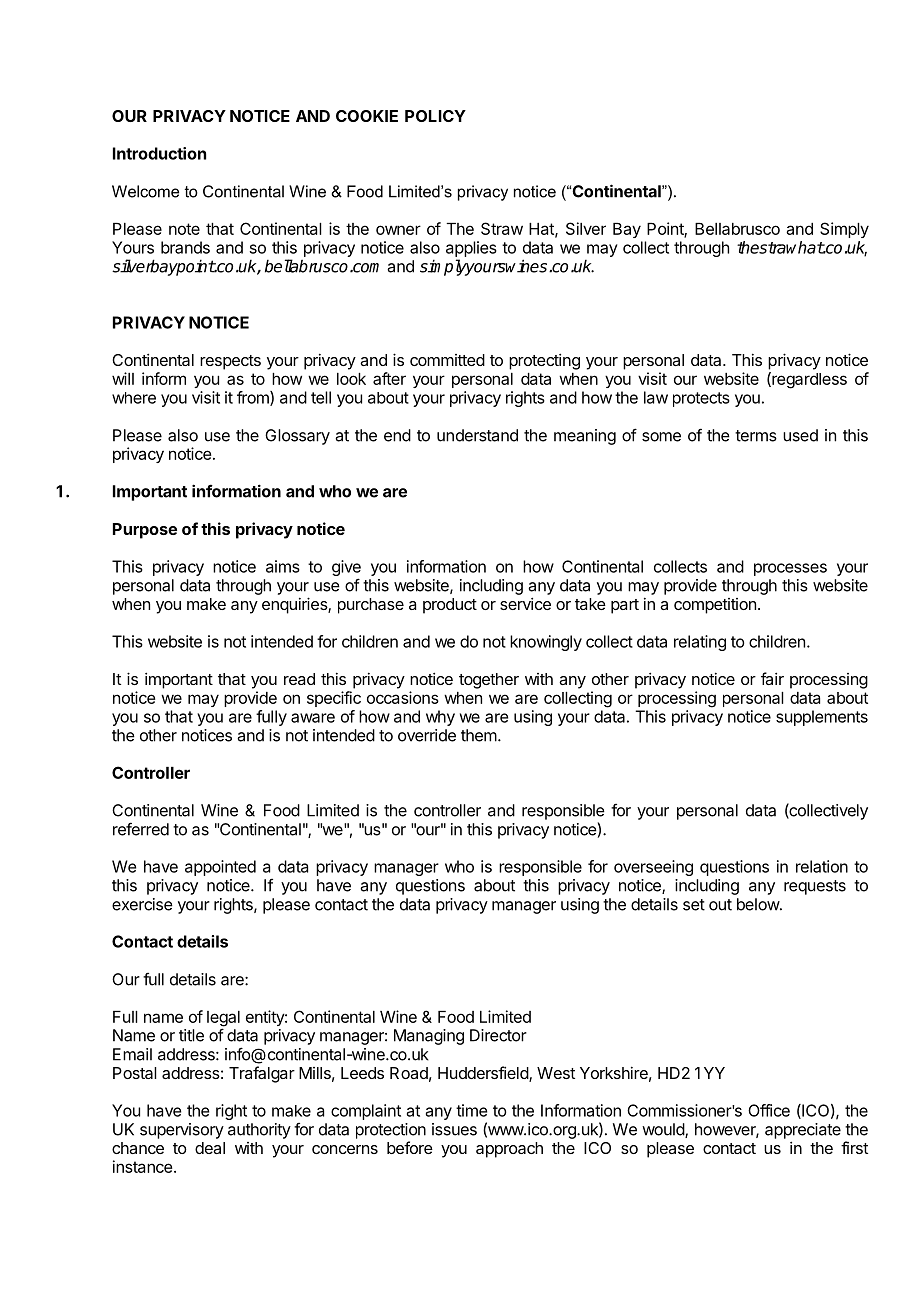 This image has width=924, height=1308. What do you see at coordinates (772, 678) in the image?
I see `fair` at bounding box center [772, 678].
